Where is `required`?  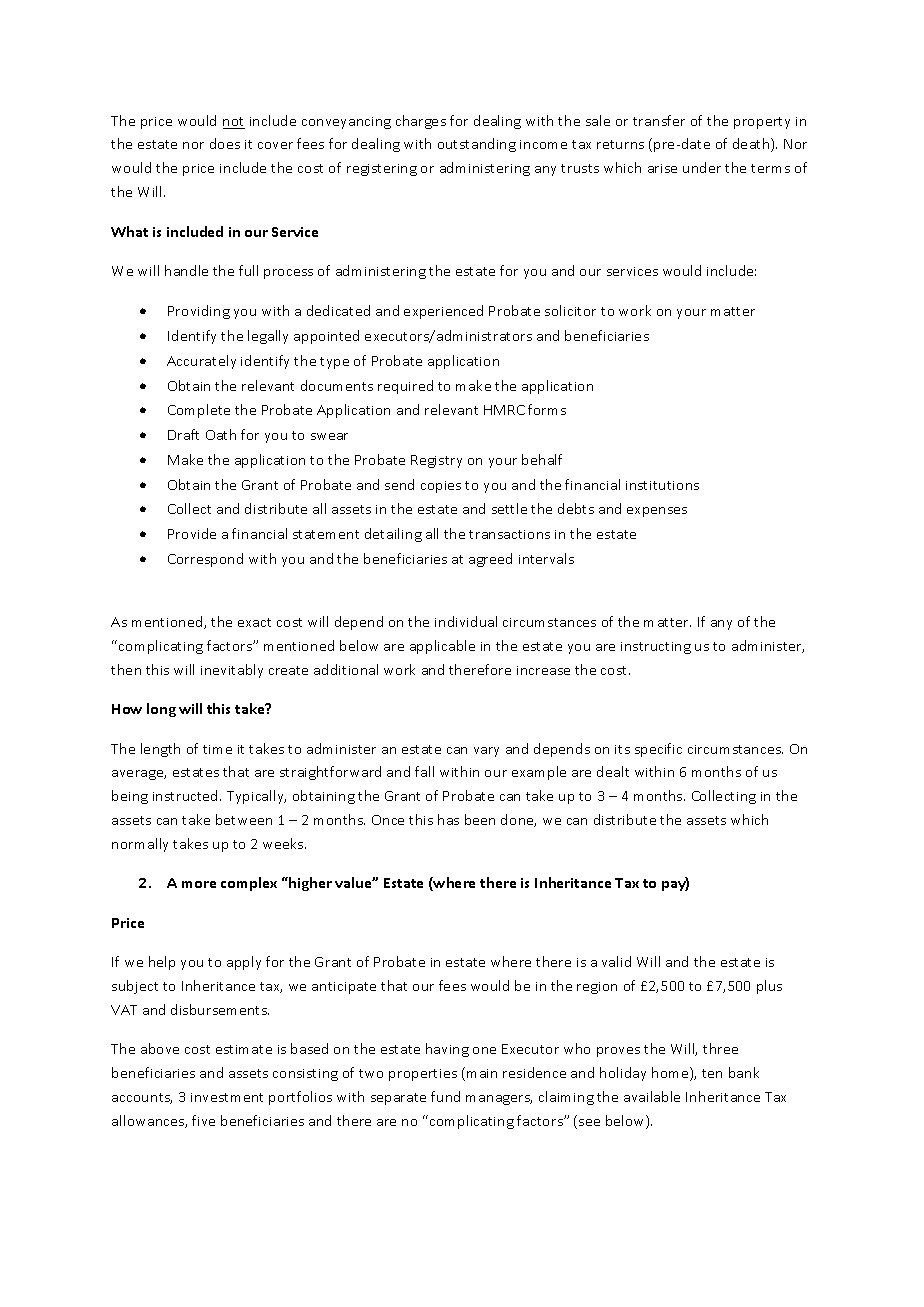
required is located at coordinates (405, 387).
